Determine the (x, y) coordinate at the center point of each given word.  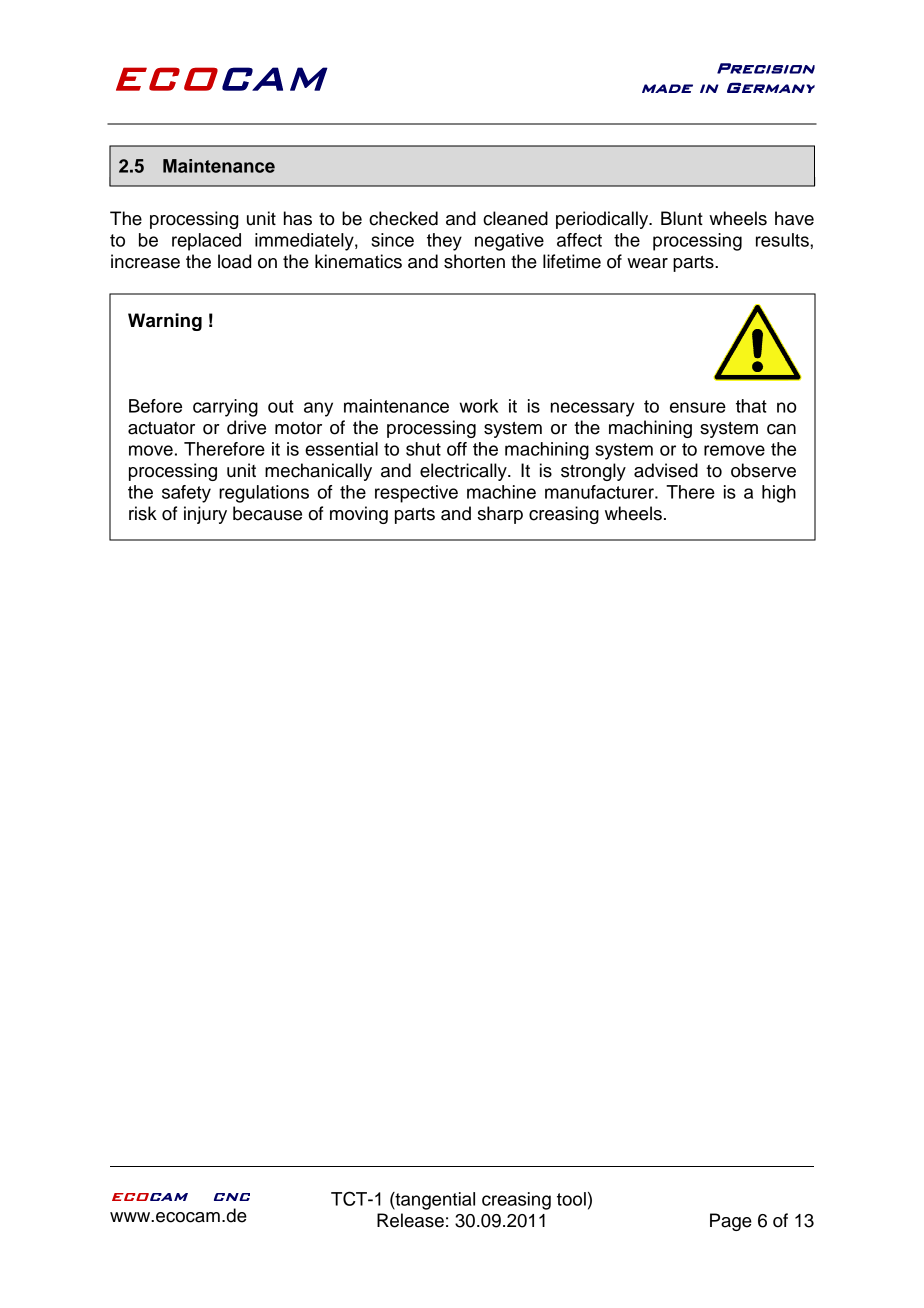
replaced (206, 242)
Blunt (682, 218)
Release (410, 1220)
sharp (500, 515)
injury (205, 515)
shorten (474, 261)
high (779, 494)
